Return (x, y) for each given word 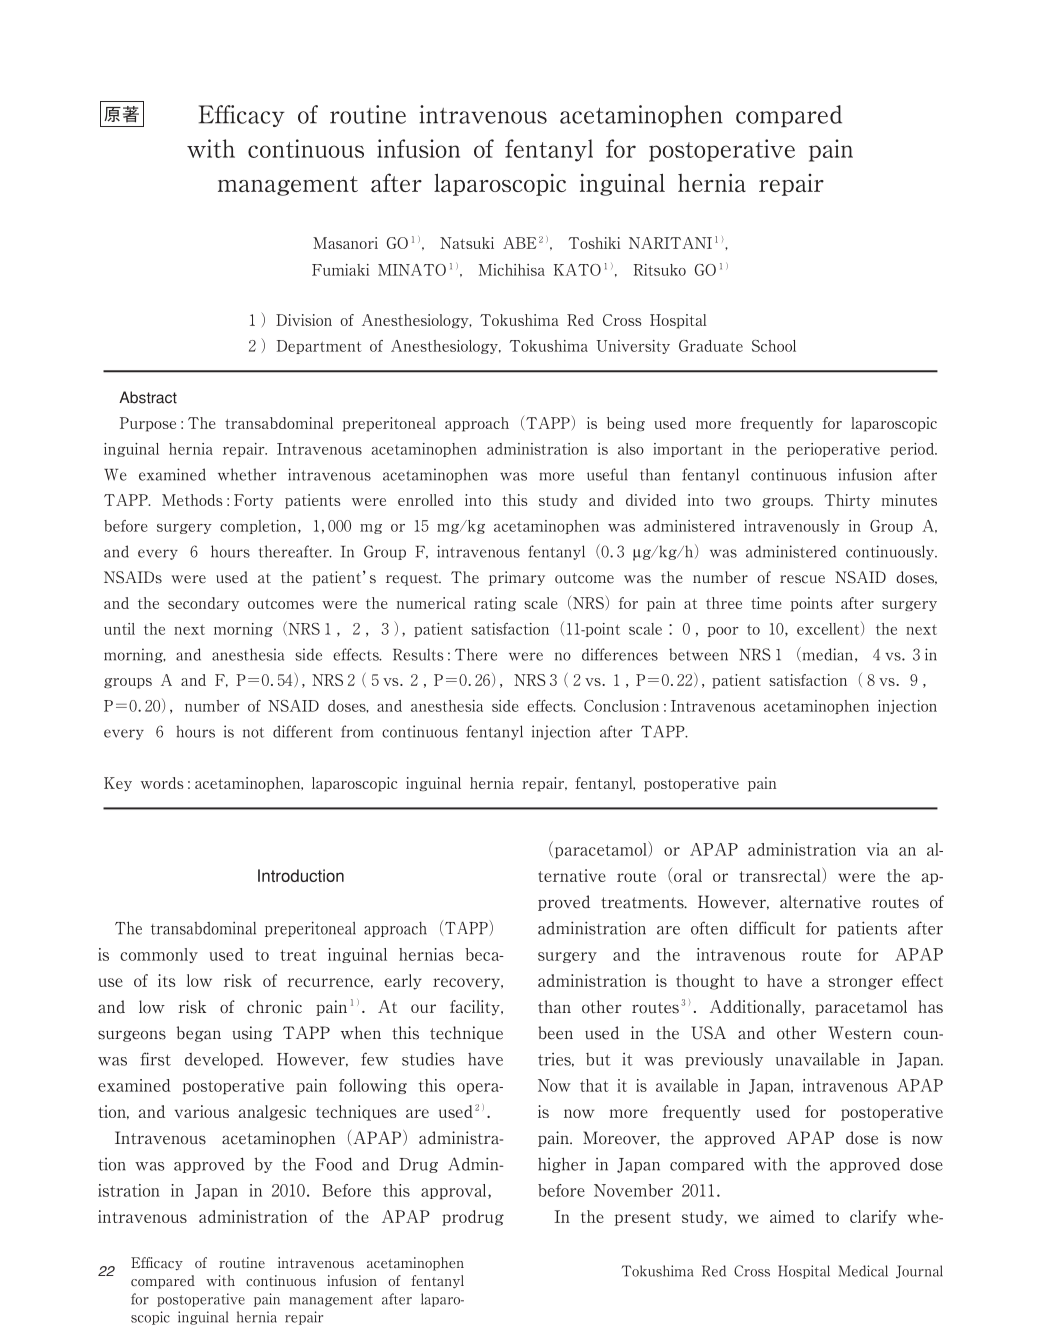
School (774, 346)
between (698, 654)
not (253, 732)
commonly (159, 955)
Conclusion (621, 706)
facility (476, 1008)
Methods (192, 500)
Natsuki (467, 243)
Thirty (847, 501)
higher (562, 1165)
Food (333, 1164)
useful (607, 474)
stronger (860, 983)
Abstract (148, 397)
